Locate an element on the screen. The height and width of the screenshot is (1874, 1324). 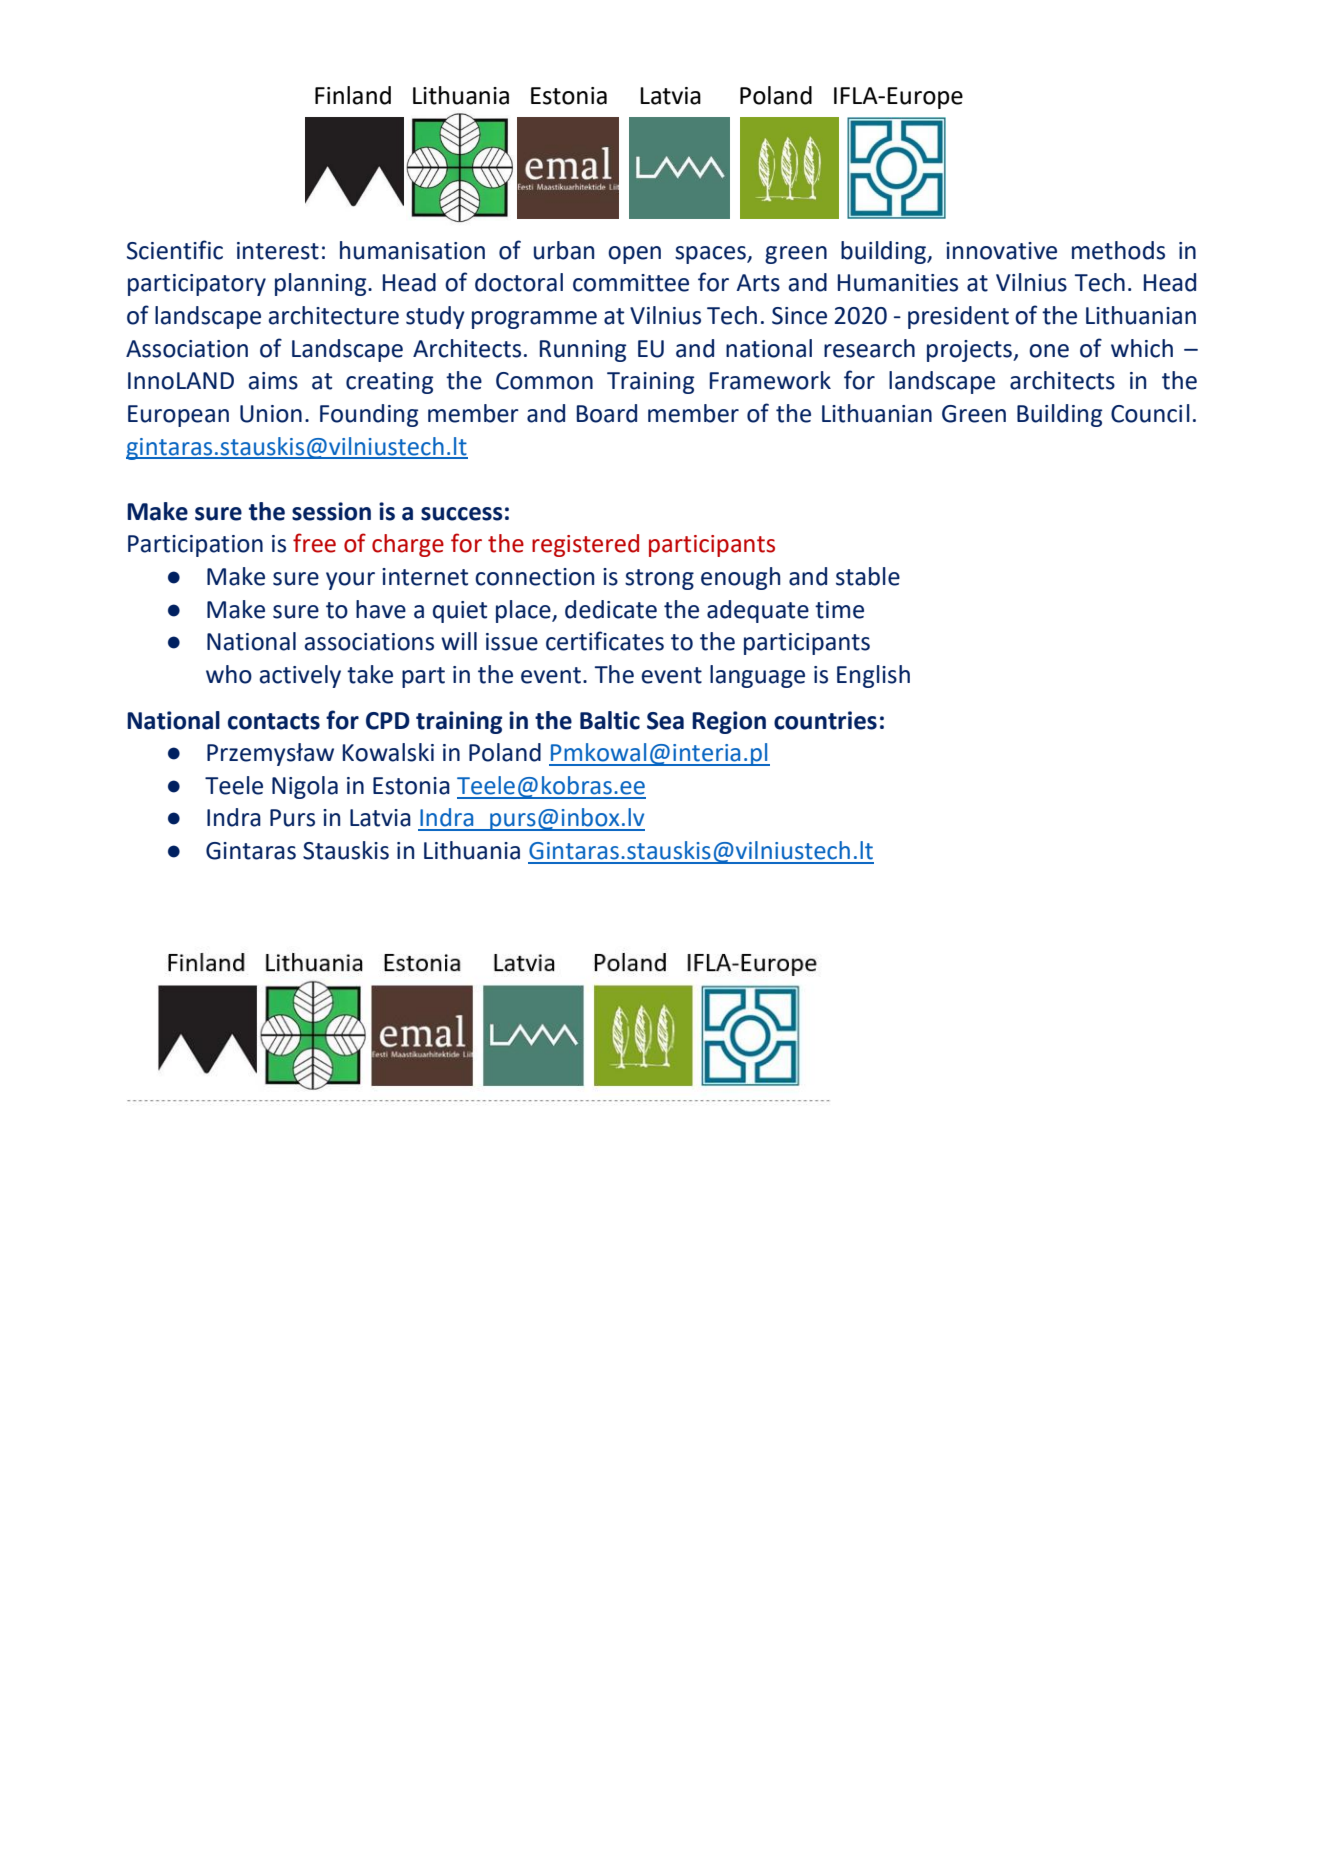
registered is located at coordinates (585, 545).
